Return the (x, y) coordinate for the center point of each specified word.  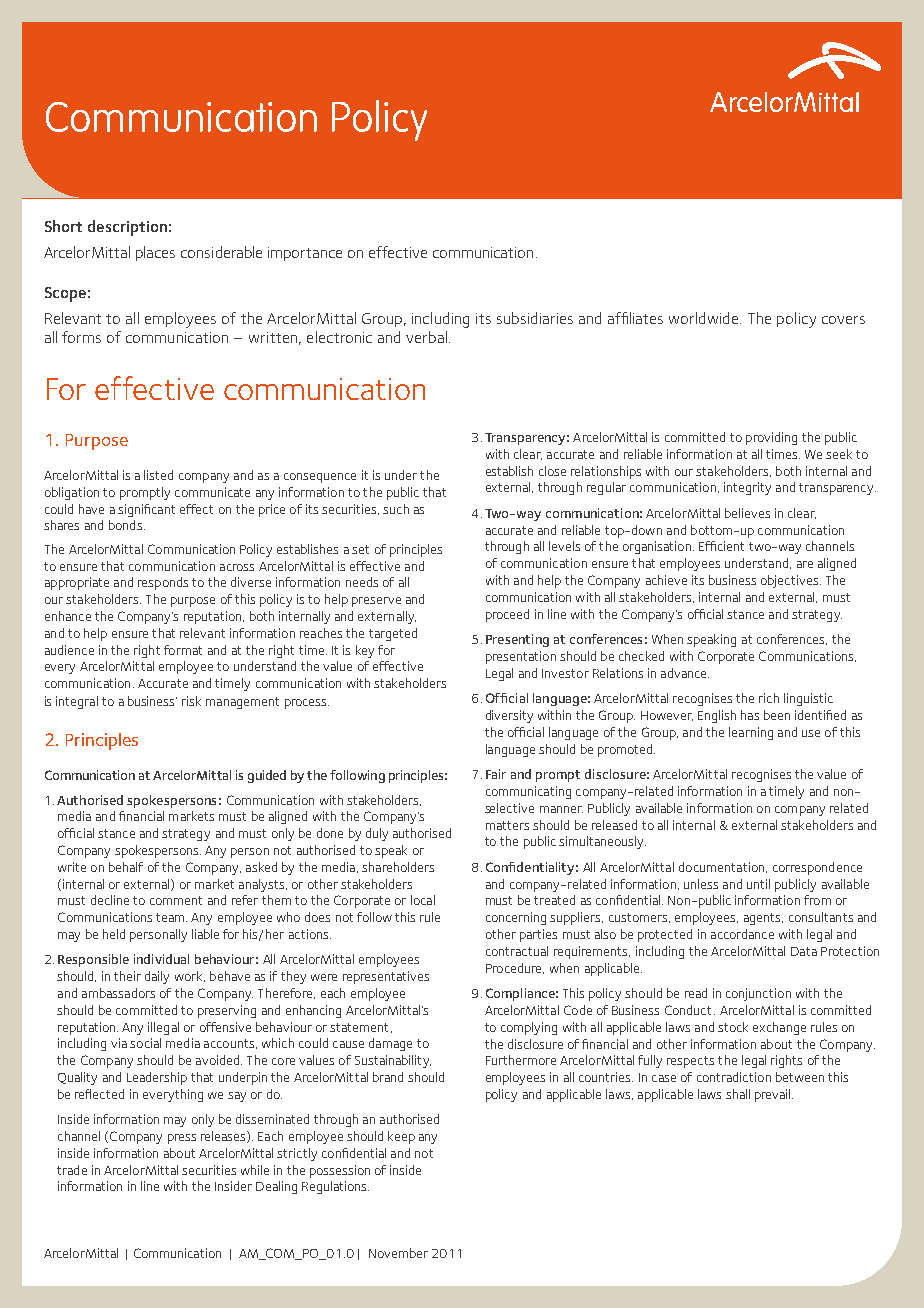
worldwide (705, 318)
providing (771, 438)
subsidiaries (535, 318)
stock (733, 1027)
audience (69, 650)
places (155, 253)
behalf (126, 867)
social (145, 1043)
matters (507, 825)
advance (685, 673)
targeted (393, 634)
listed (158, 475)
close (552, 471)
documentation (721, 867)
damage (390, 1044)
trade (72, 1170)
